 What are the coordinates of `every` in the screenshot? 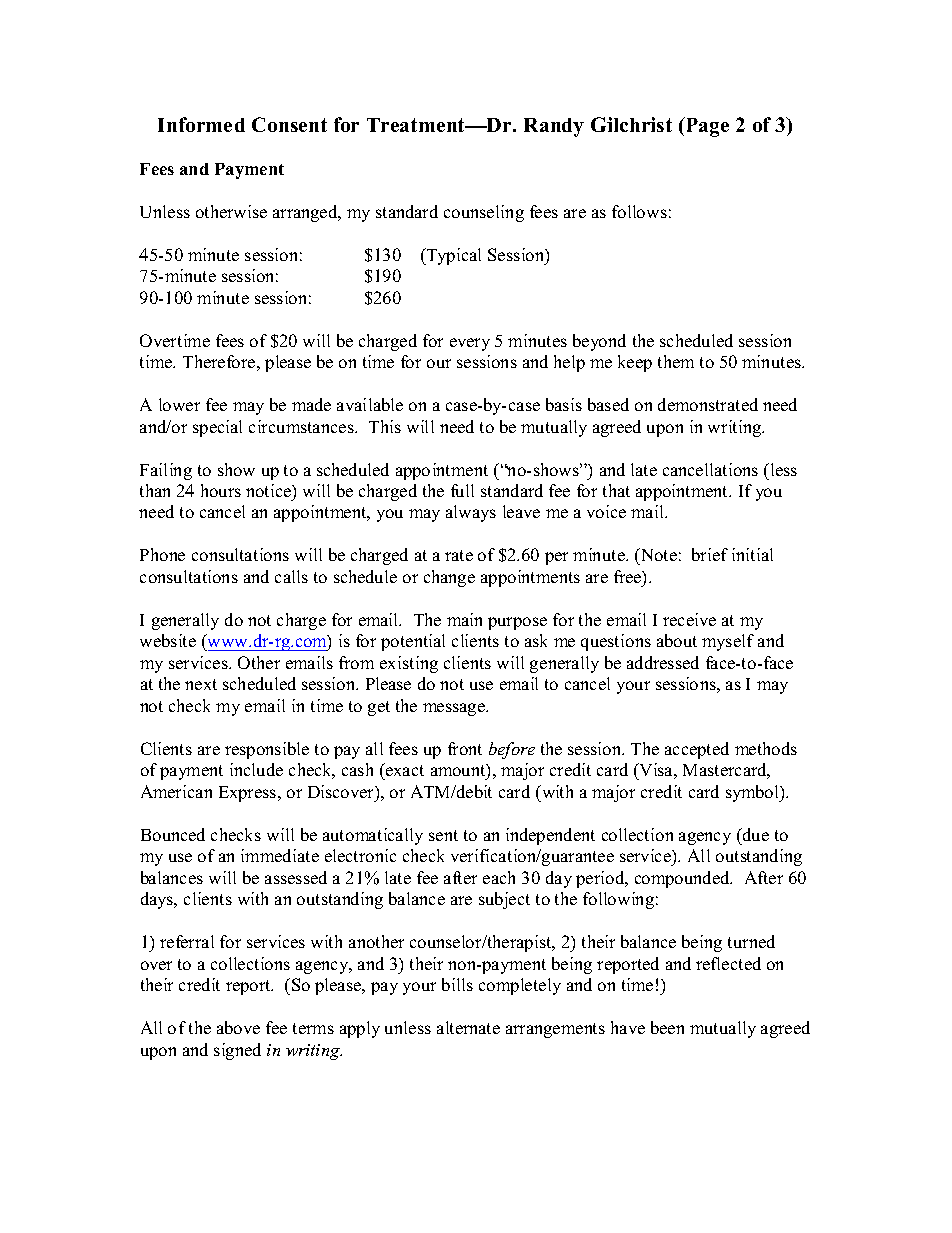 It's located at (470, 344).
